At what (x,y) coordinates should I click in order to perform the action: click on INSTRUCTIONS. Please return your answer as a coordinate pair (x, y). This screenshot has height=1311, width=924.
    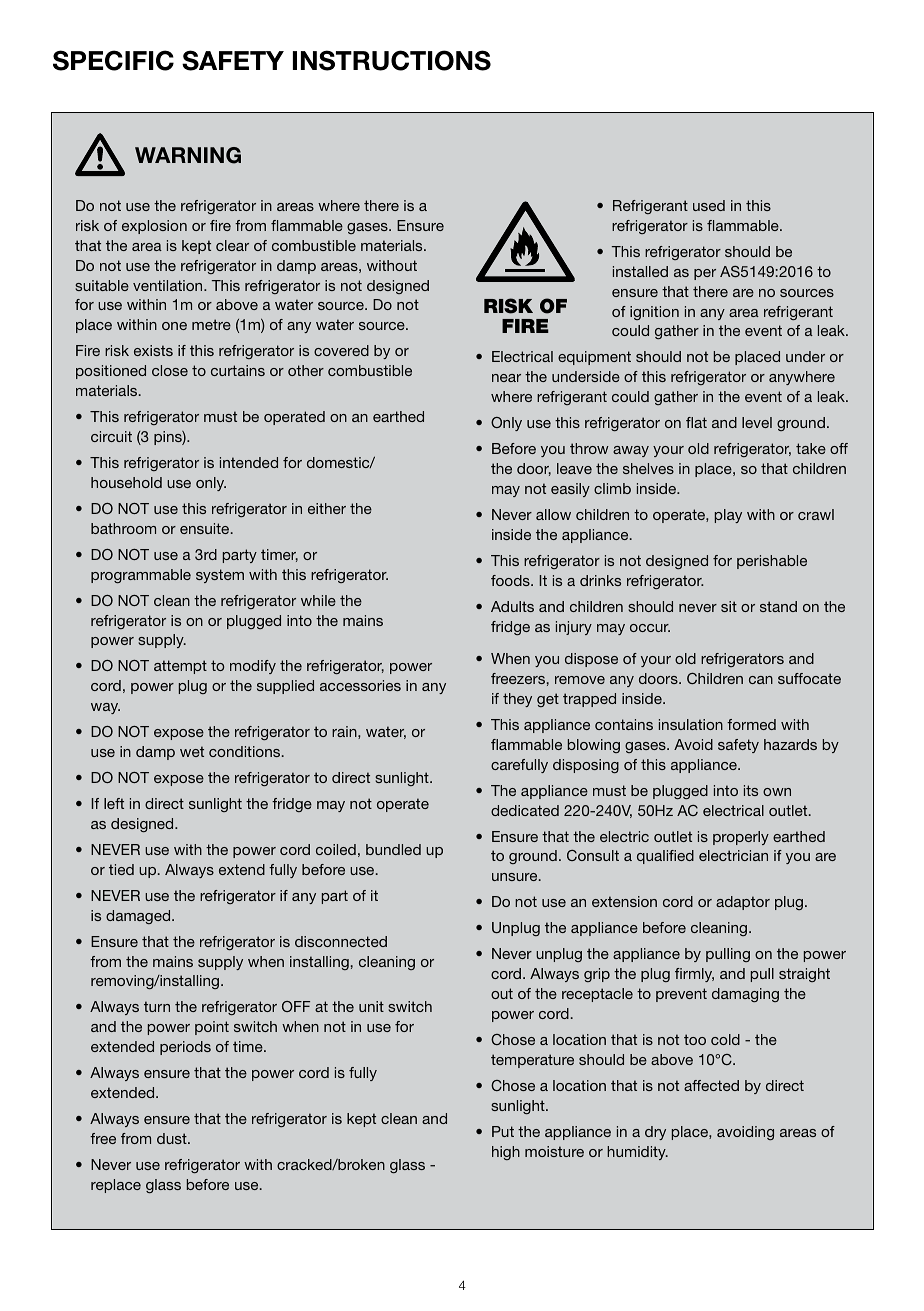
    Looking at the image, I should click on (392, 60).
